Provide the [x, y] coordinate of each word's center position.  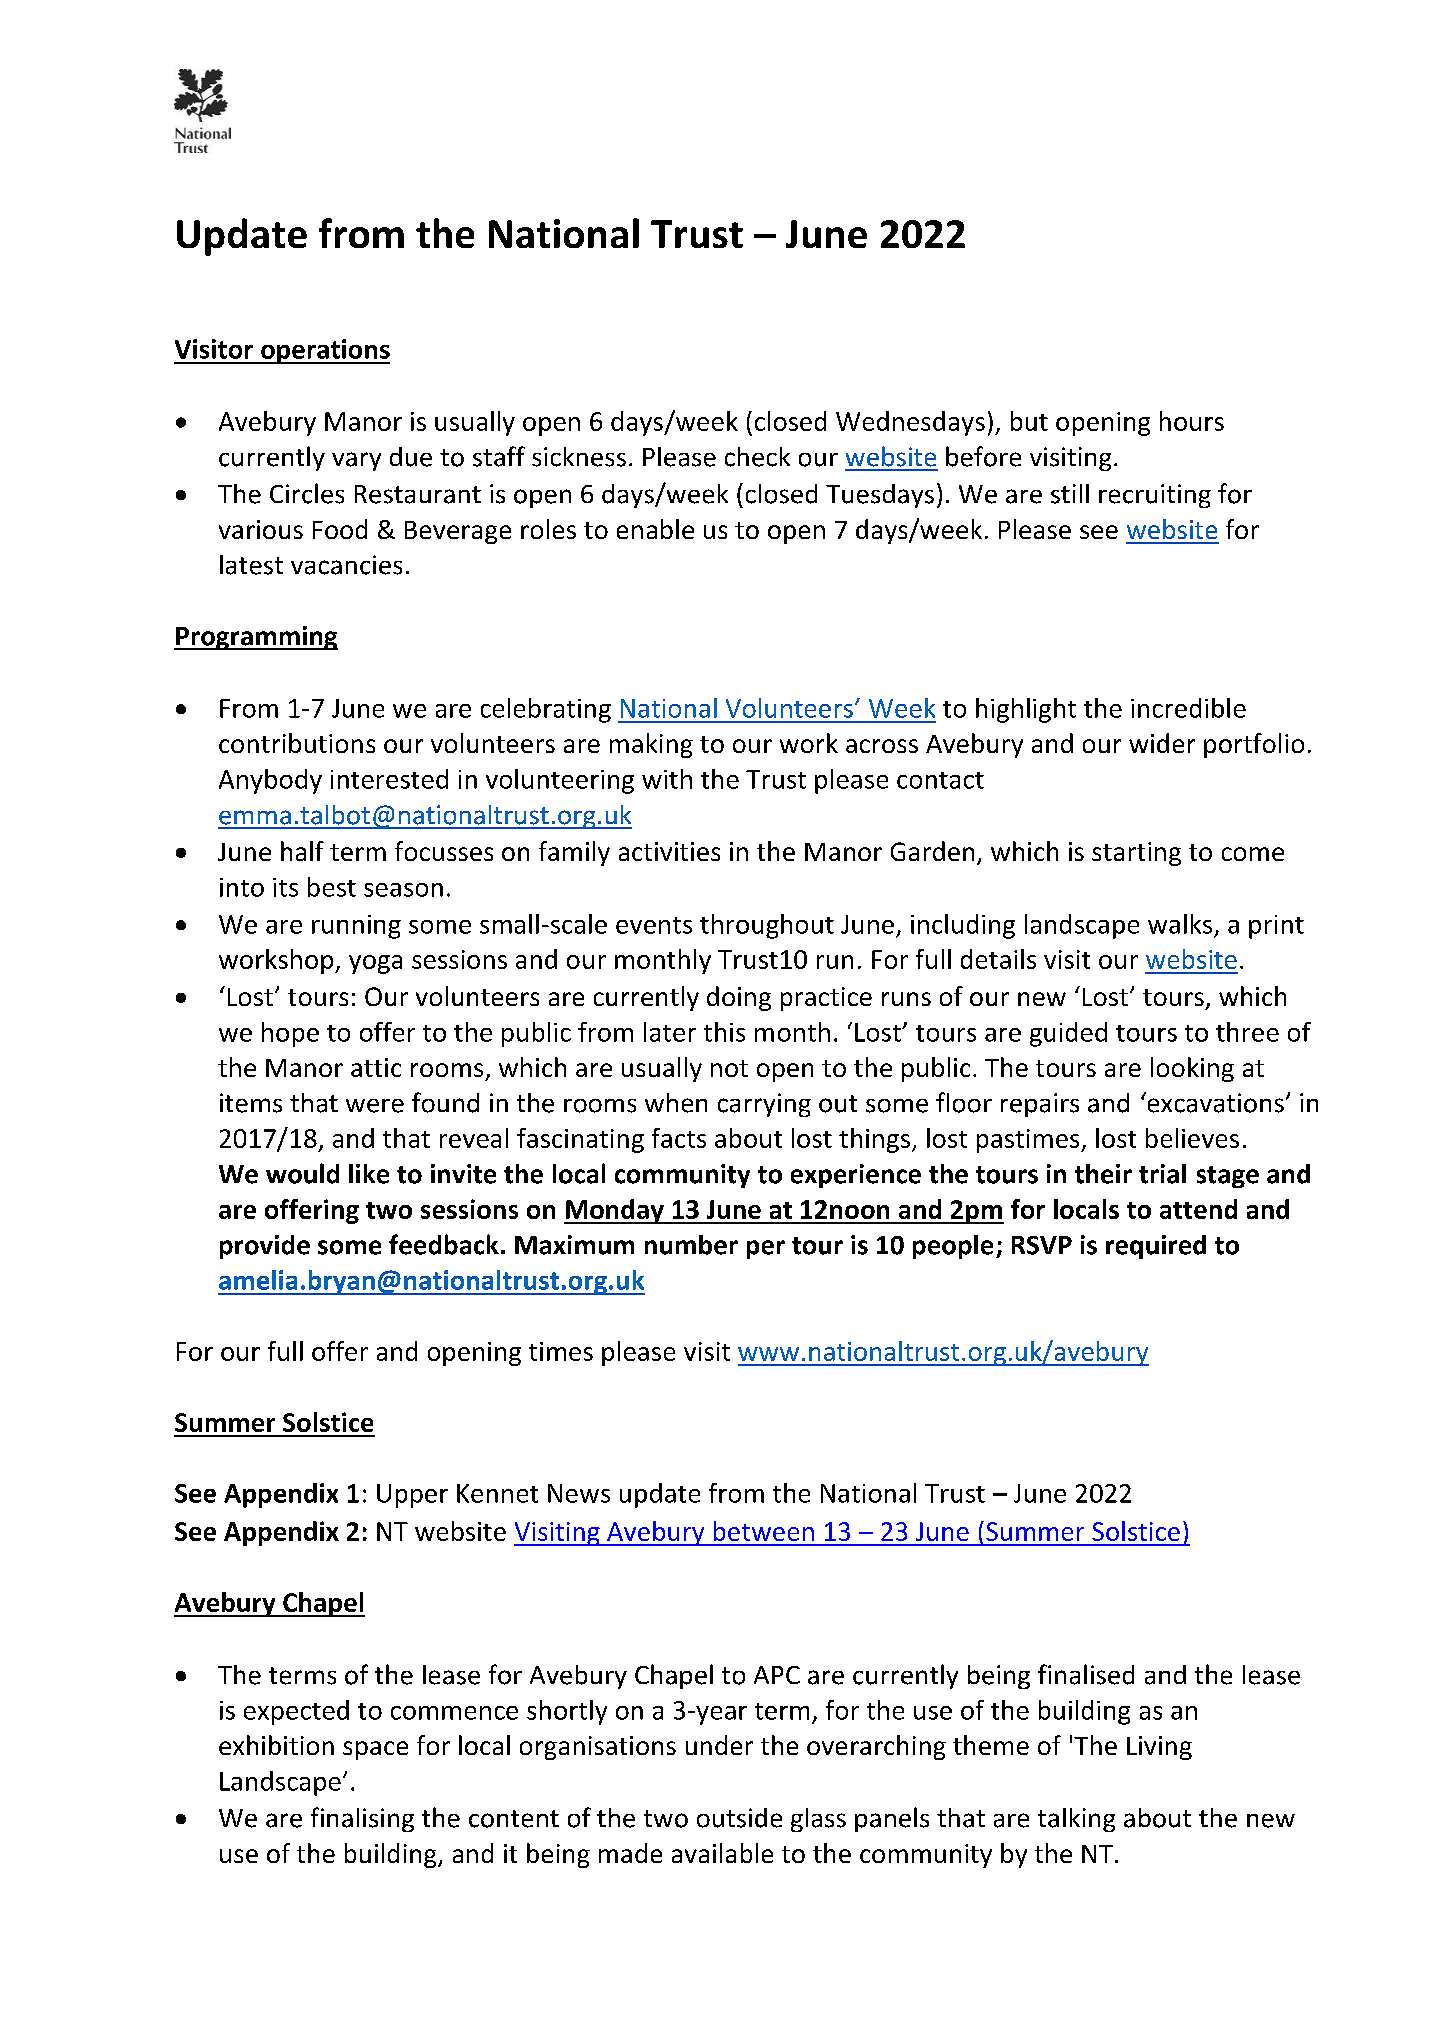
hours [1192, 421]
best [332, 887]
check [757, 457]
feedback [444, 1244]
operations [324, 351]
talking [1076, 1820]
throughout [767, 926]
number [691, 1245]
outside [739, 1818]
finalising [362, 1819]
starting [1136, 854]
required [1156, 1247]
